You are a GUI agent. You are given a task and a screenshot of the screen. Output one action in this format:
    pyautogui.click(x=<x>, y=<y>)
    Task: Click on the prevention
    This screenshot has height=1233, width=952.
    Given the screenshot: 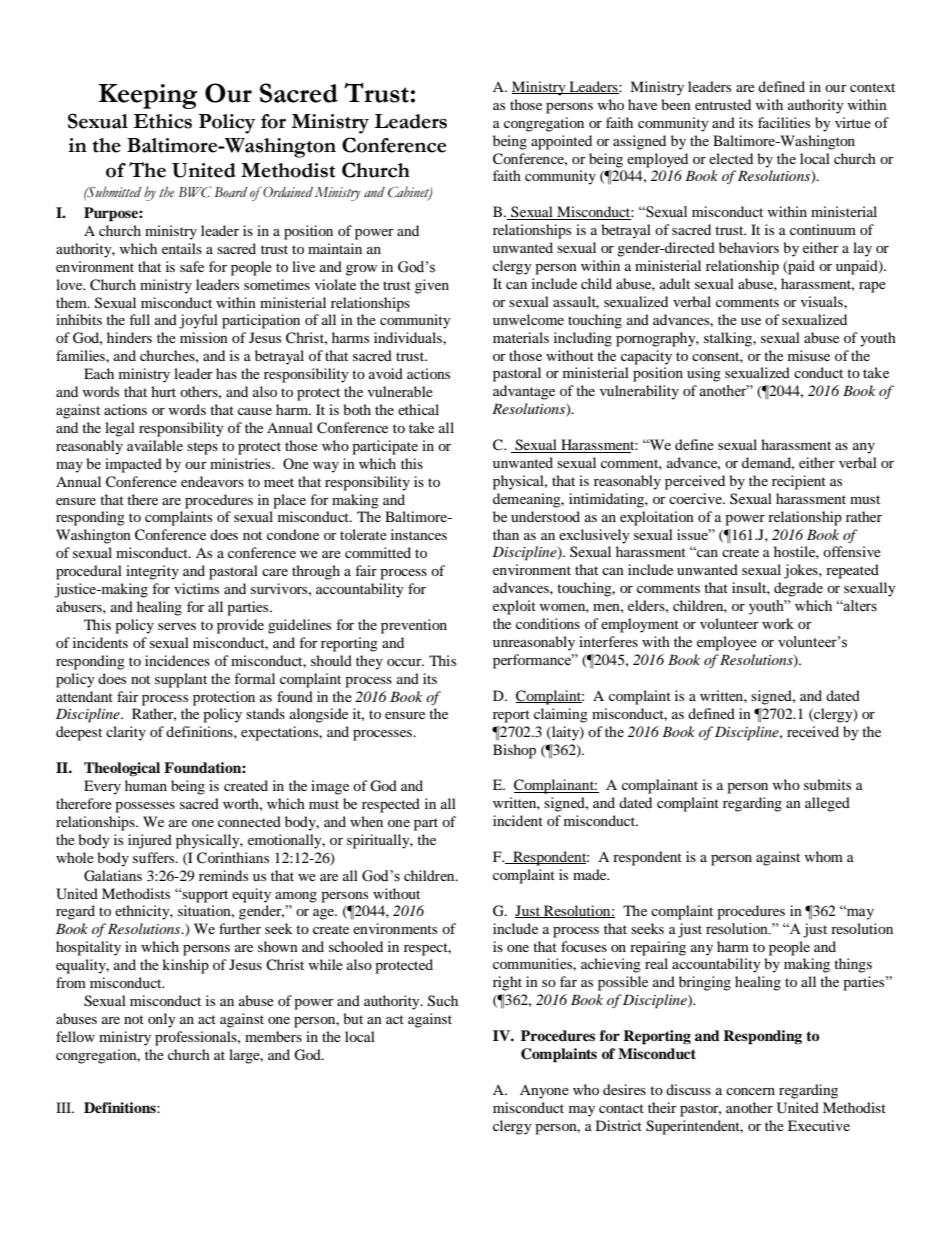 What is the action you would take?
    pyautogui.click(x=414, y=626)
